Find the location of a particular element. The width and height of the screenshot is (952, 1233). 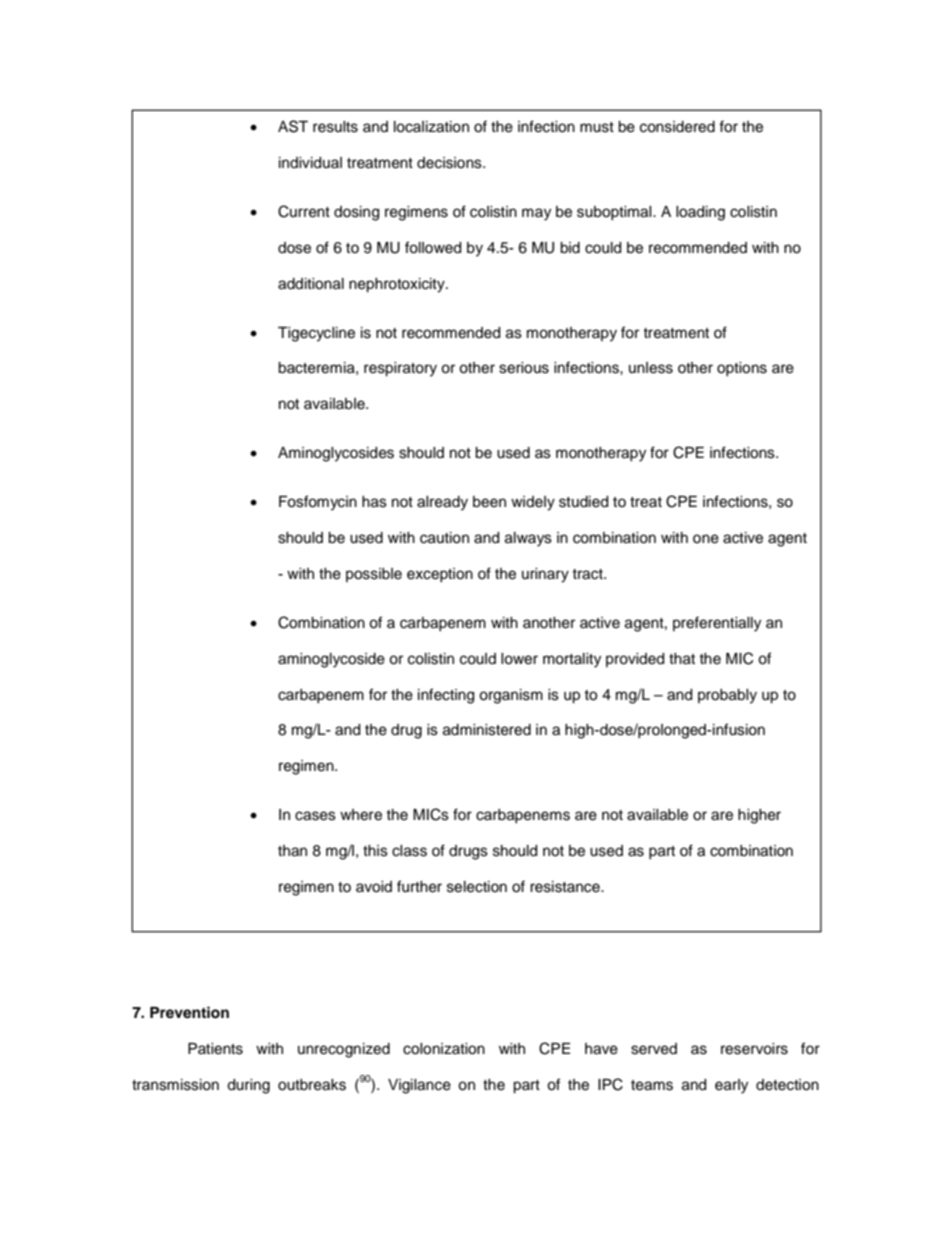

serious is located at coordinates (524, 368).
